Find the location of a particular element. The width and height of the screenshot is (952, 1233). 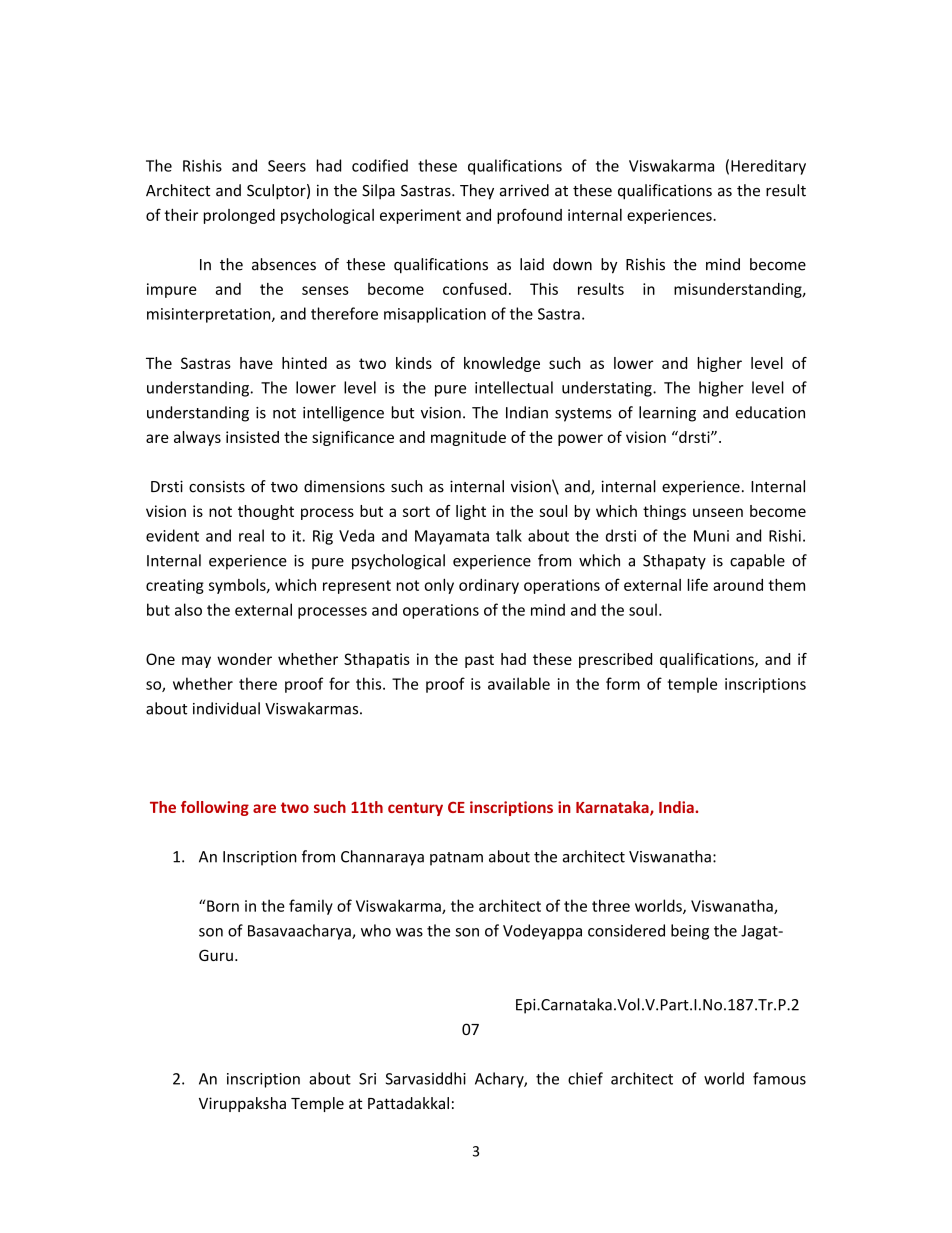

Hereditary is located at coordinates (768, 167).
